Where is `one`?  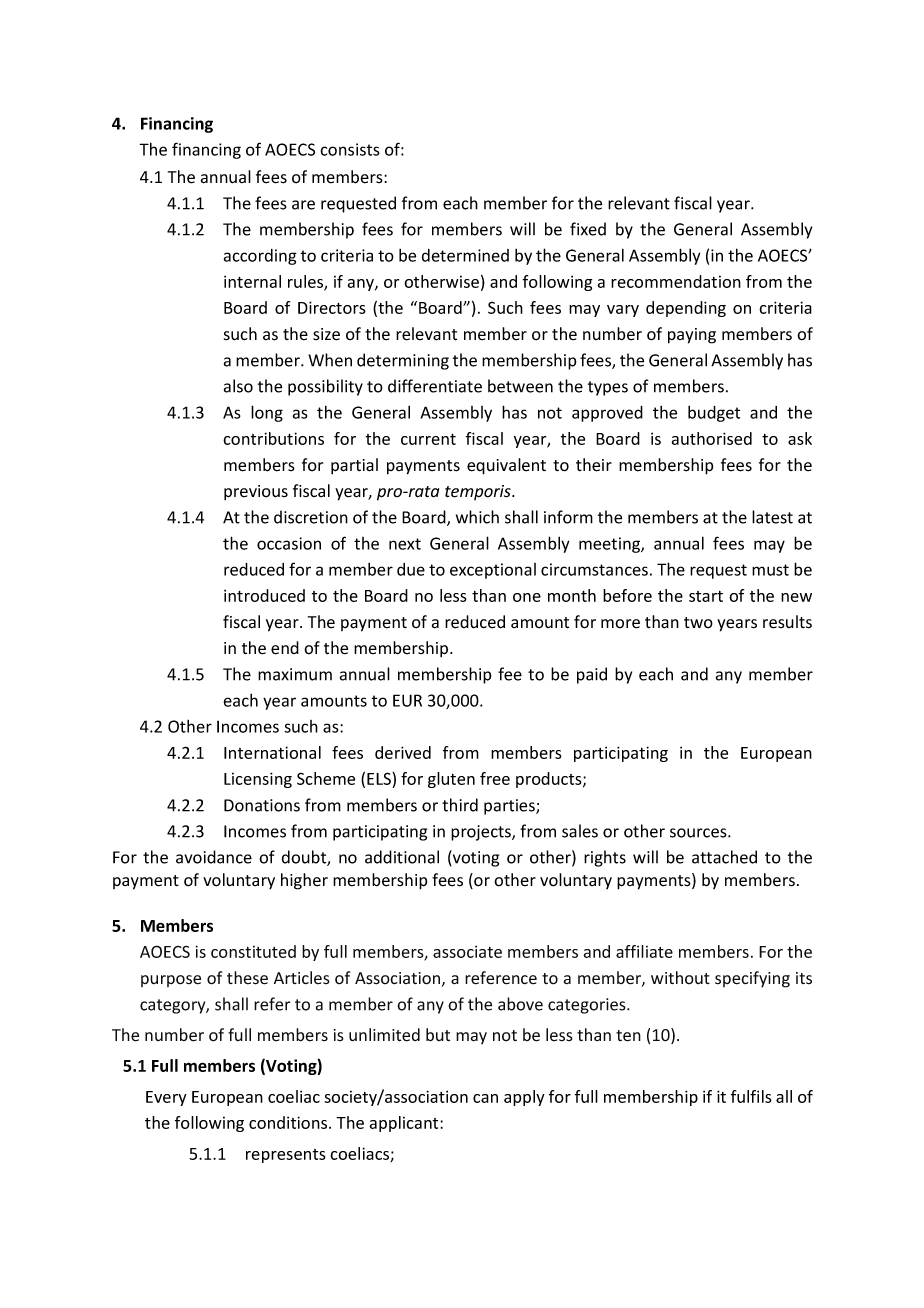 one is located at coordinates (527, 597).
